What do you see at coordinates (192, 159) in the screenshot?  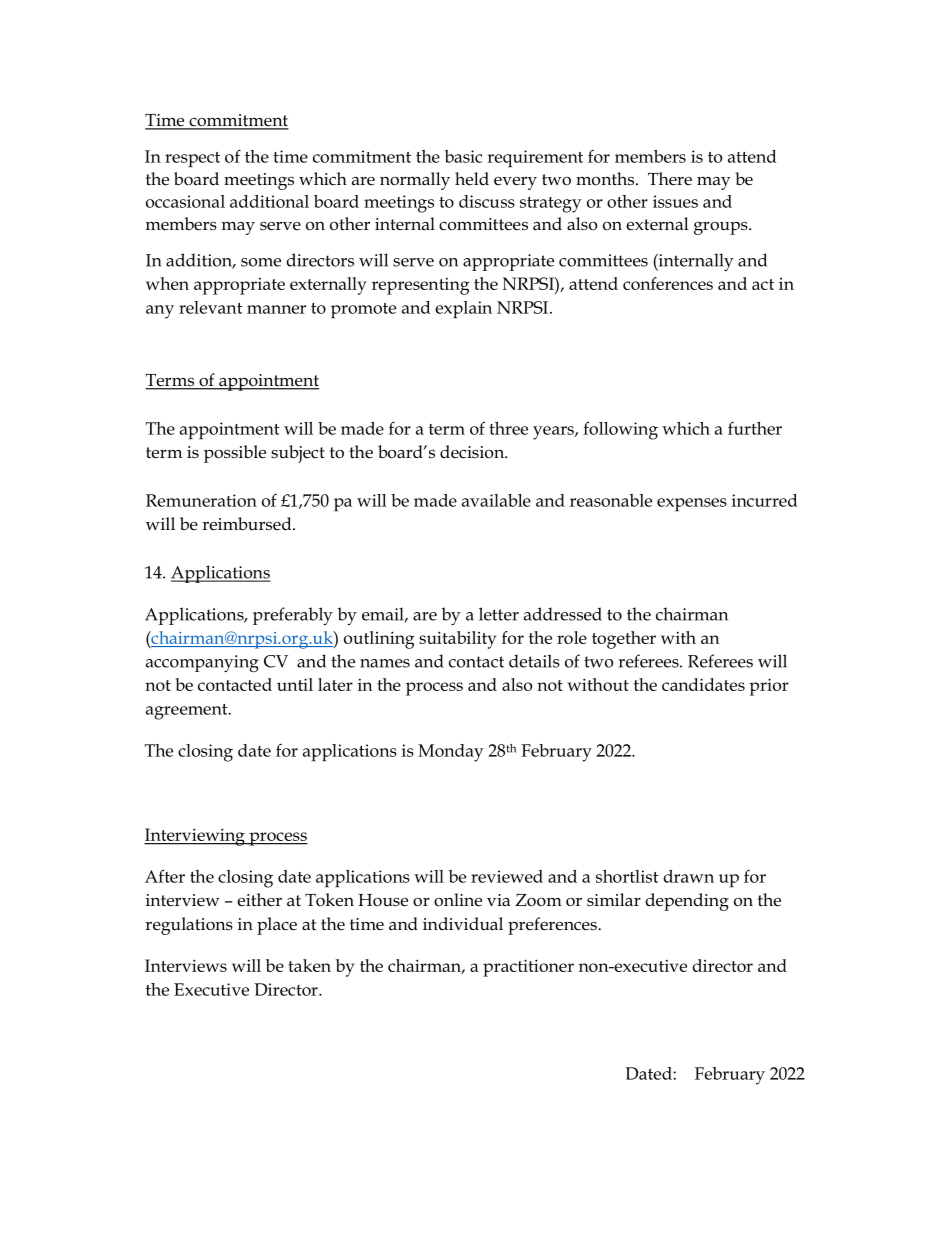 I see `respect` at bounding box center [192, 159].
